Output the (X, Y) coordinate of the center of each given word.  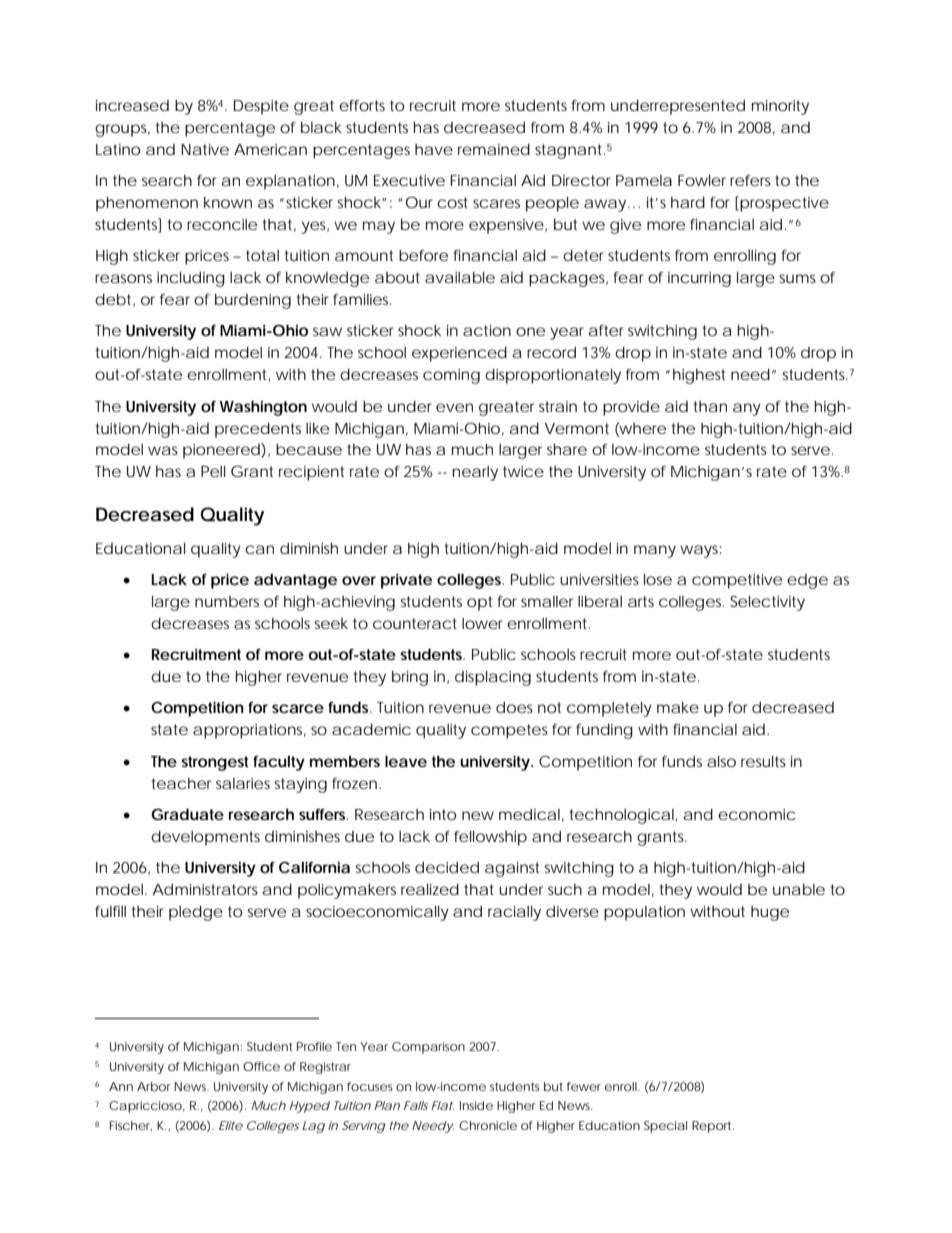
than (710, 406)
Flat (443, 1105)
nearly (475, 473)
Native (205, 149)
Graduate (187, 814)
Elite (231, 1125)
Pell (213, 471)
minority (780, 107)
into (443, 814)
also (721, 761)
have (434, 149)
